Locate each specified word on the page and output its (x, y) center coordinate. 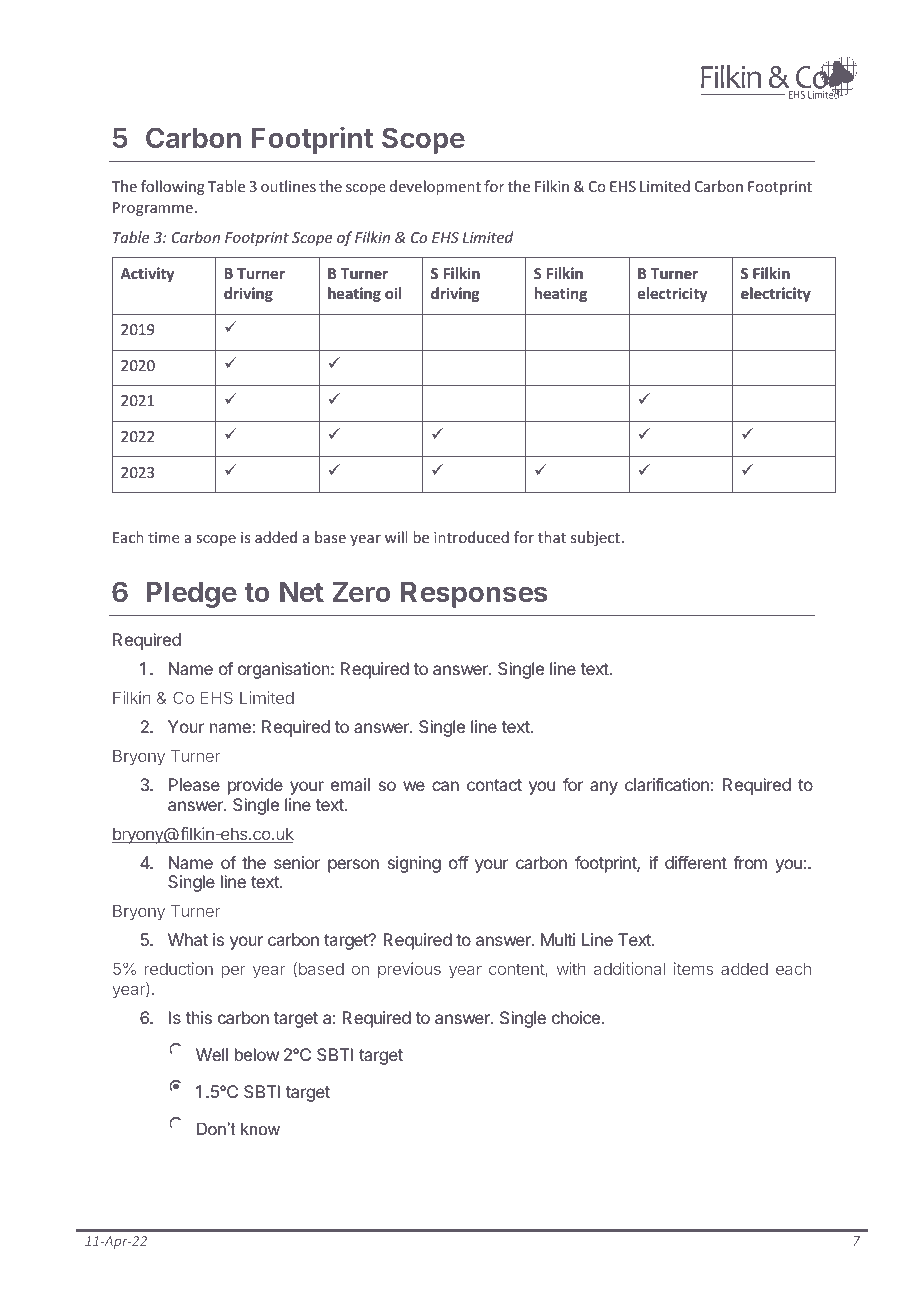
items (693, 968)
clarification (667, 784)
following (173, 187)
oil (393, 293)
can (445, 786)
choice (576, 1017)
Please (194, 784)
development (435, 187)
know (260, 1128)
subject (595, 538)
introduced (471, 537)
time (163, 537)
